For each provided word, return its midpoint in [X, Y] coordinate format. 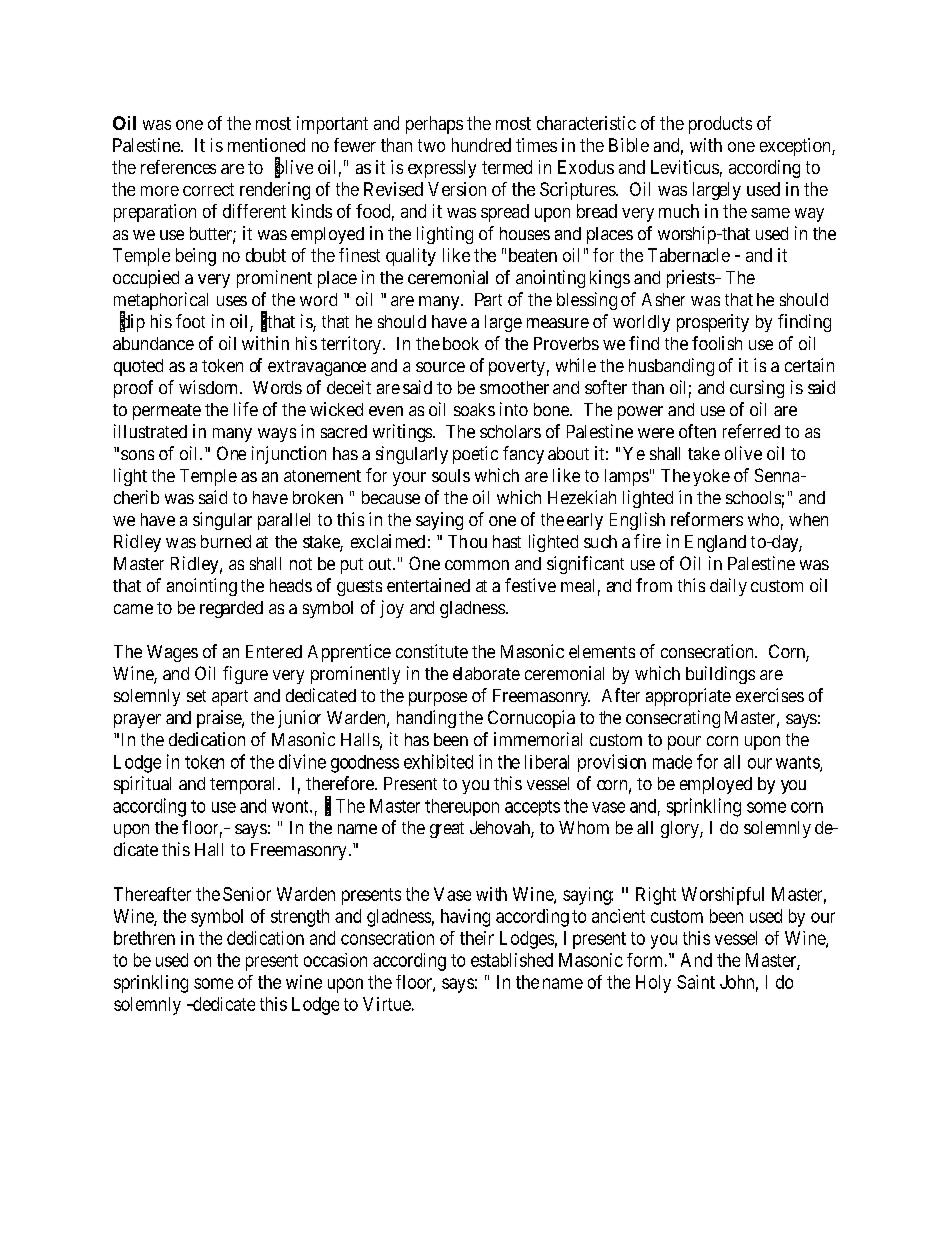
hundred [481, 145]
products [720, 125]
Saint [696, 982]
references [178, 167]
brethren [144, 938]
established [512, 960]
